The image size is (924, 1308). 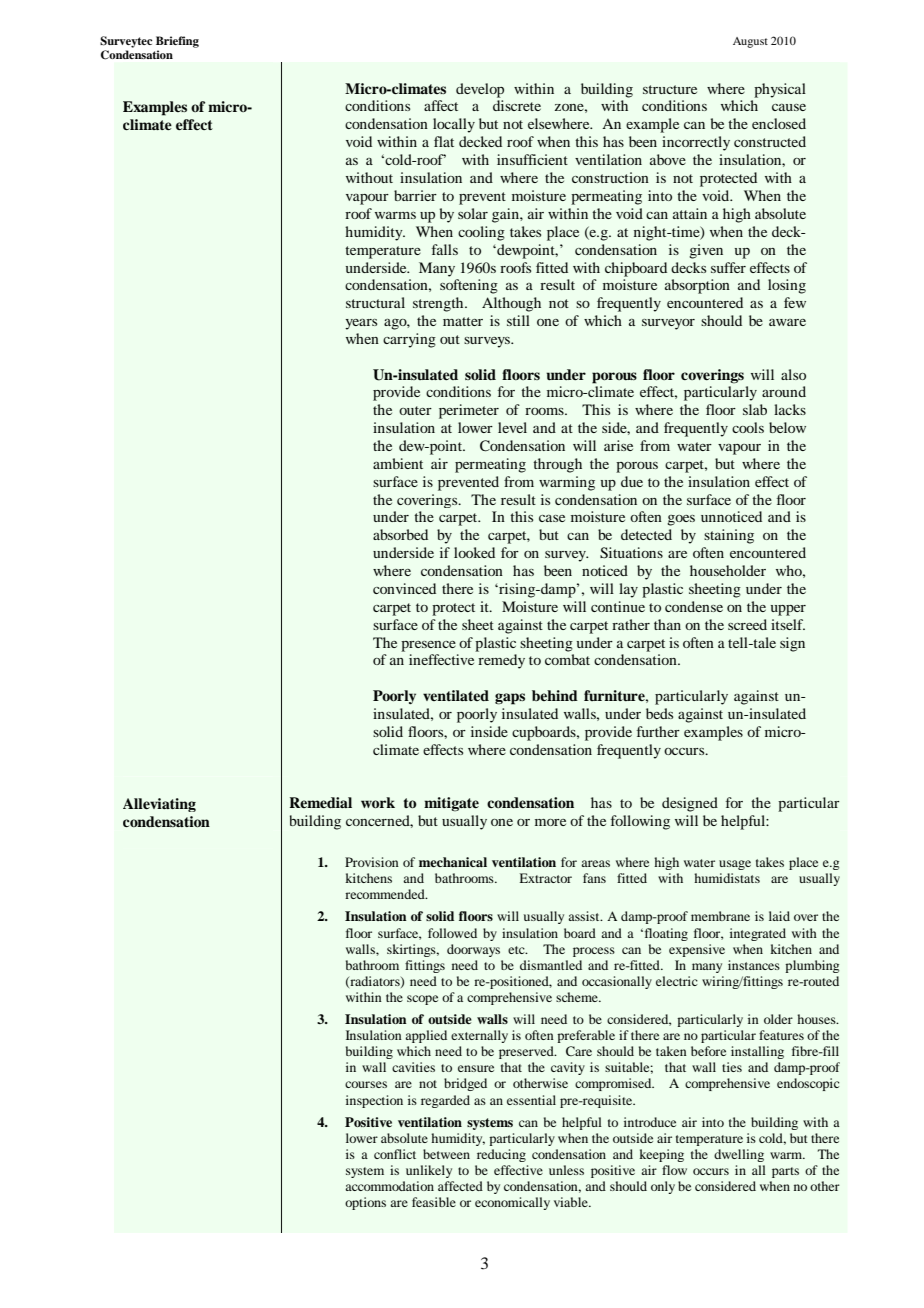 I want to click on Alleviating, so click(x=159, y=805).
